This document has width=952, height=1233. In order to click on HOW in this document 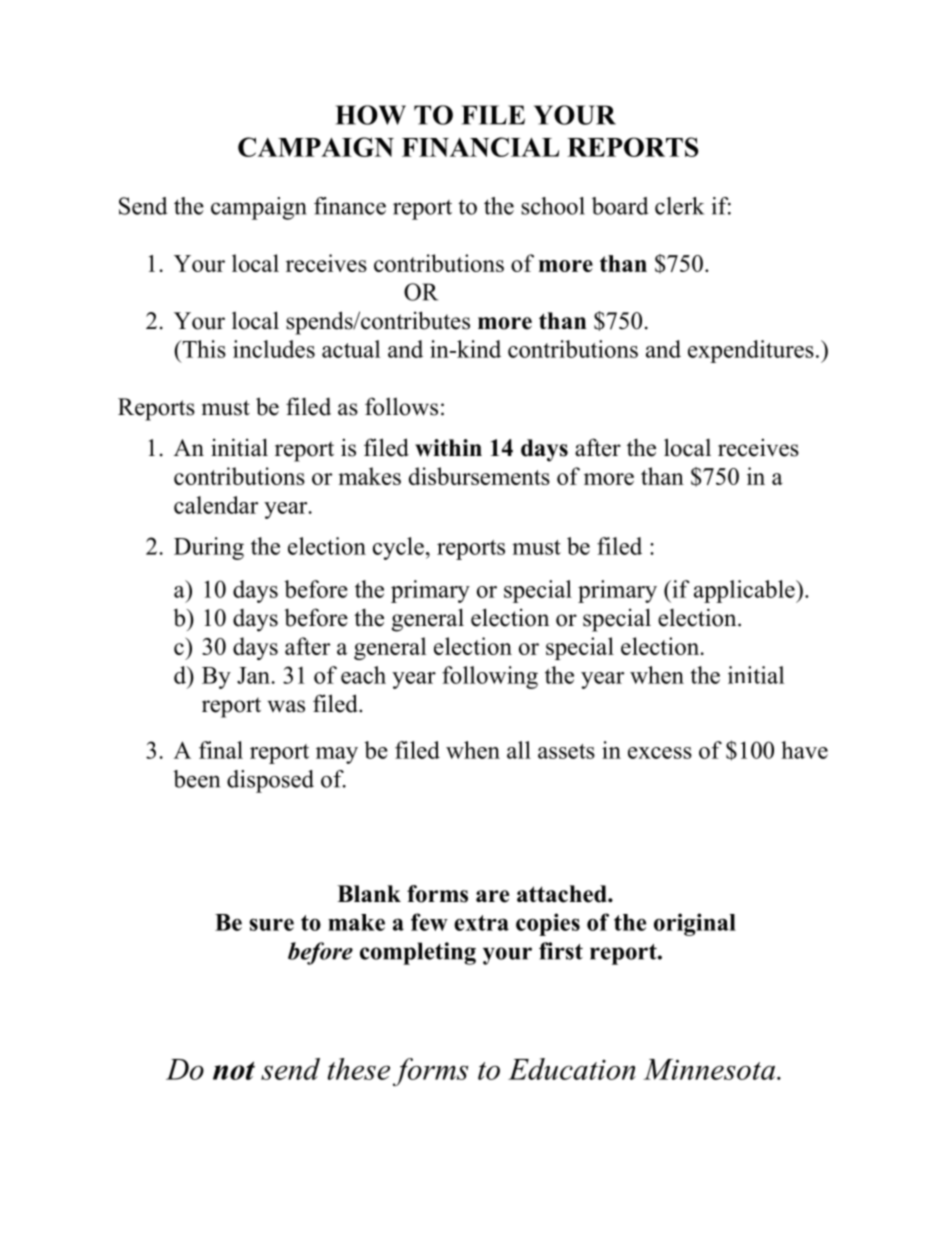, I will do `click(370, 115)`.
